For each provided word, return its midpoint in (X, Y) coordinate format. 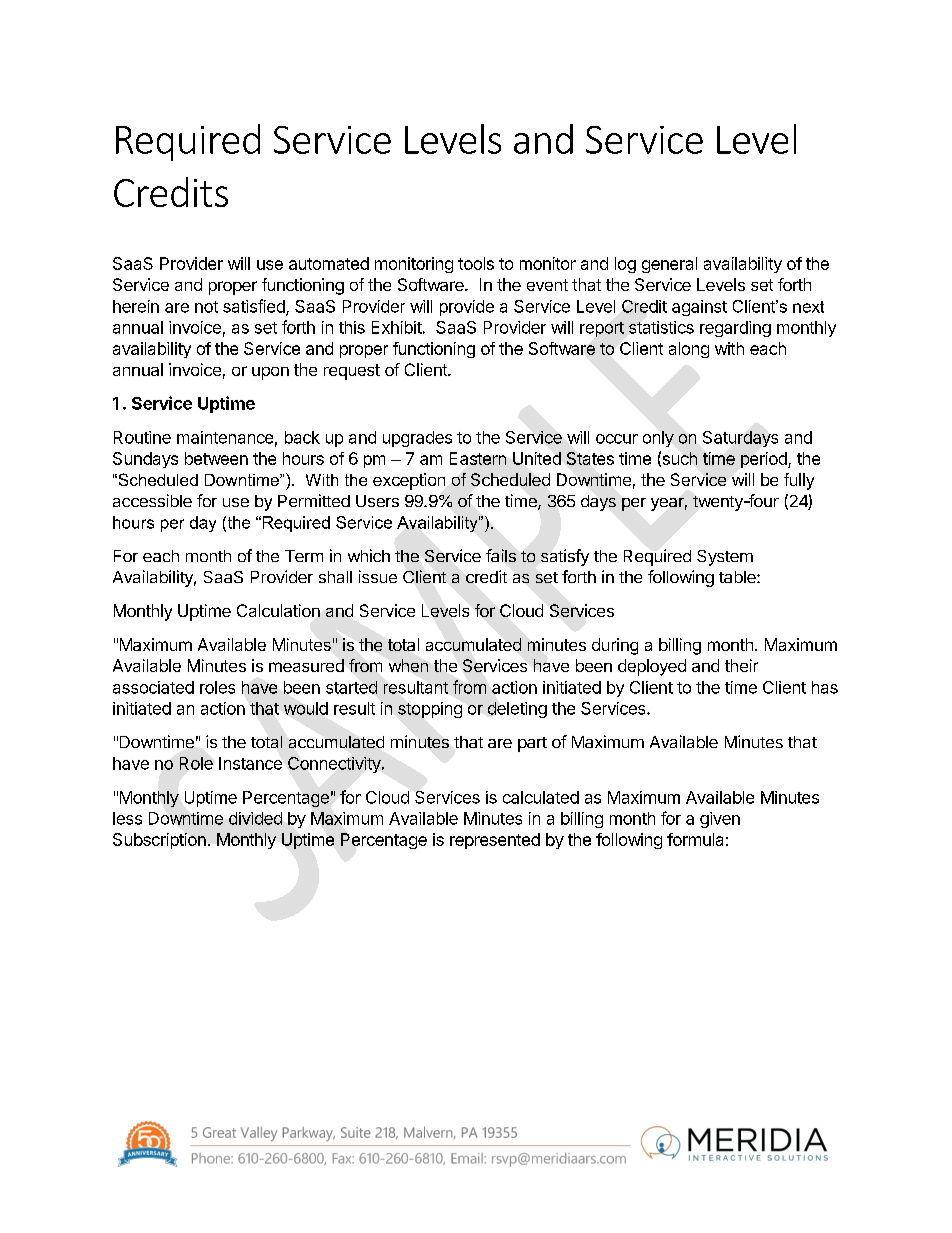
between (216, 458)
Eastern (478, 458)
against (699, 308)
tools (476, 263)
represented (495, 841)
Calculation (278, 610)
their (741, 665)
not (206, 307)
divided (255, 818)
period (765, 460)
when (408, 665)
